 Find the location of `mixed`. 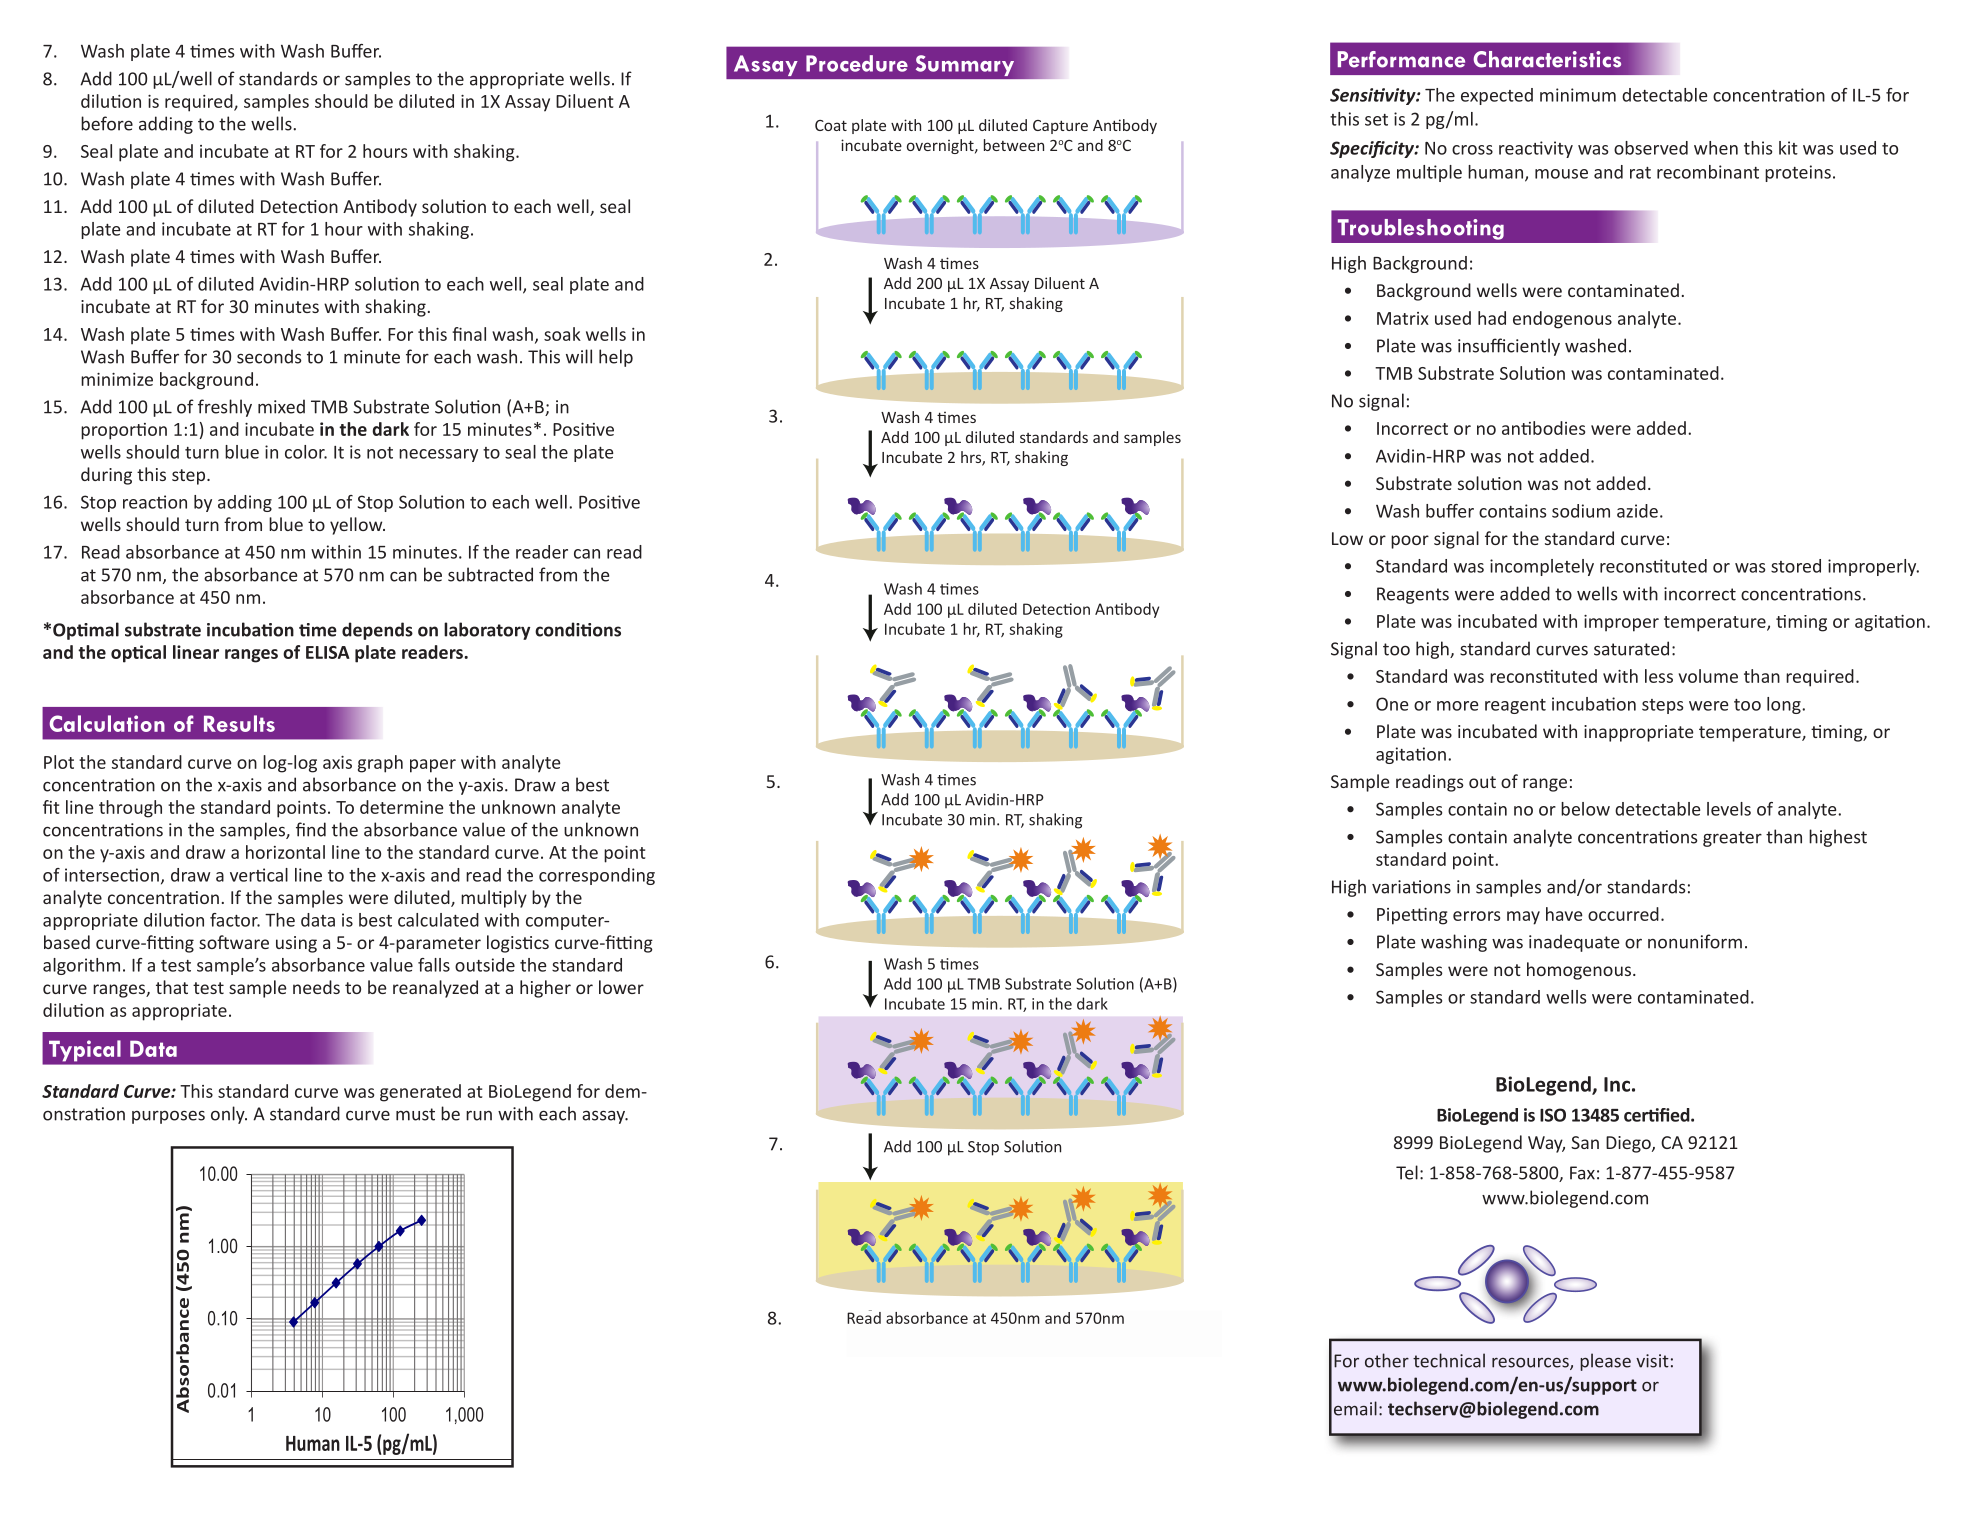

mixed is located at coordinates (281, 406).
